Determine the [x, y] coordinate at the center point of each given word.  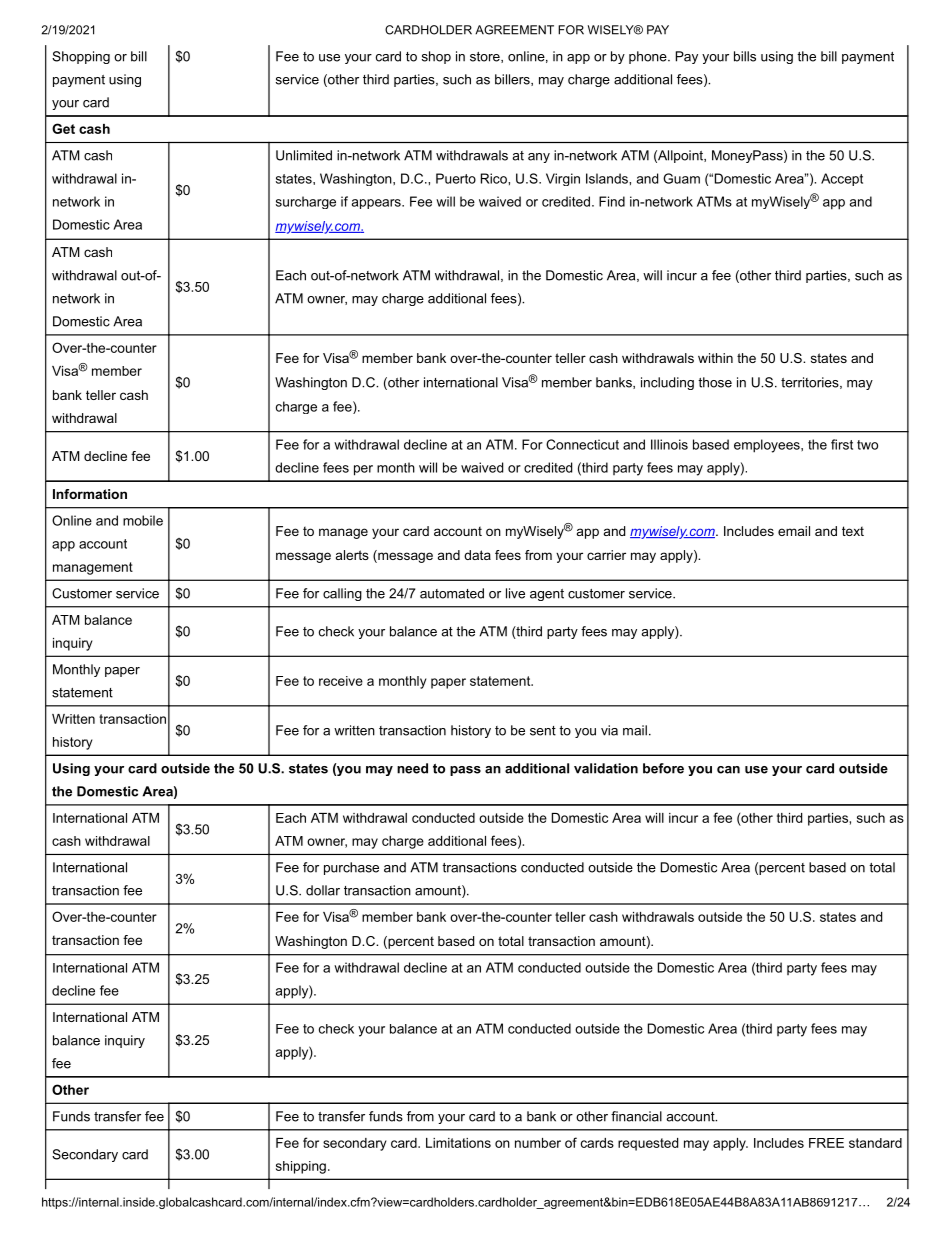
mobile [143, 520]
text [853, 531]
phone [649, 57]
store [486, 57]
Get [63, 128]
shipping [301, 1167]
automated [452, 593]
